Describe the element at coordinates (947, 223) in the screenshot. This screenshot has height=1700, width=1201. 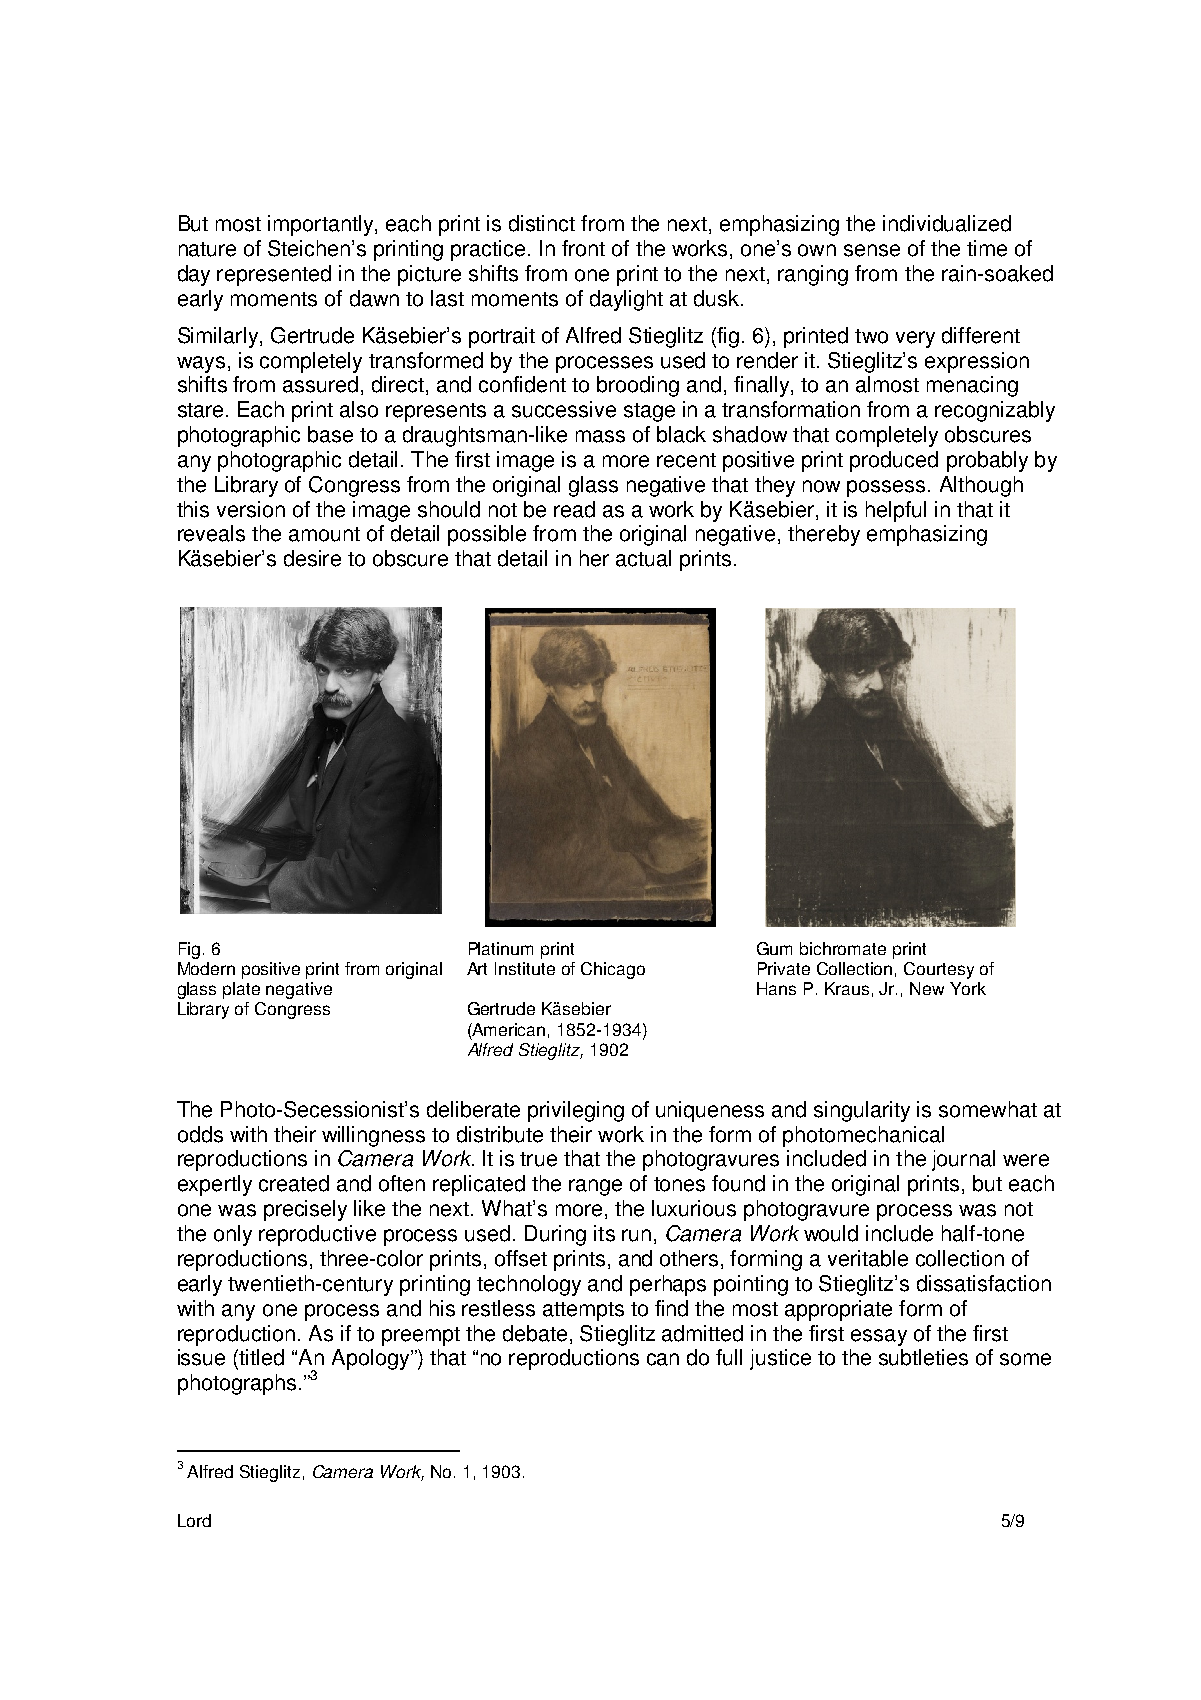
I see `individualized` at that location.
